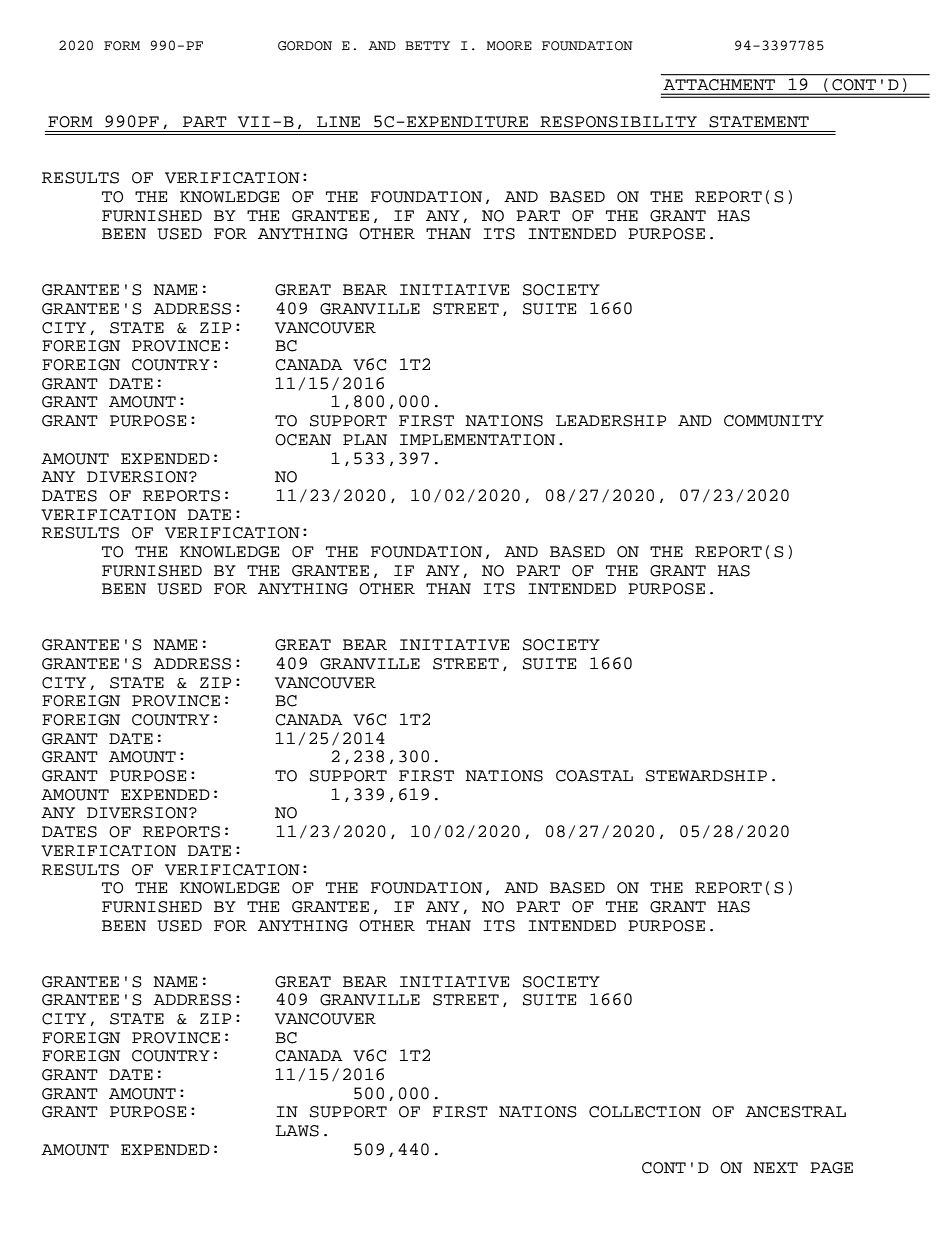 This screenshot has width=952, height=1233. What do you see at coordinates (365, 439) in the screenshot?
I see `PLAN` at bounding box center [365, 439].
